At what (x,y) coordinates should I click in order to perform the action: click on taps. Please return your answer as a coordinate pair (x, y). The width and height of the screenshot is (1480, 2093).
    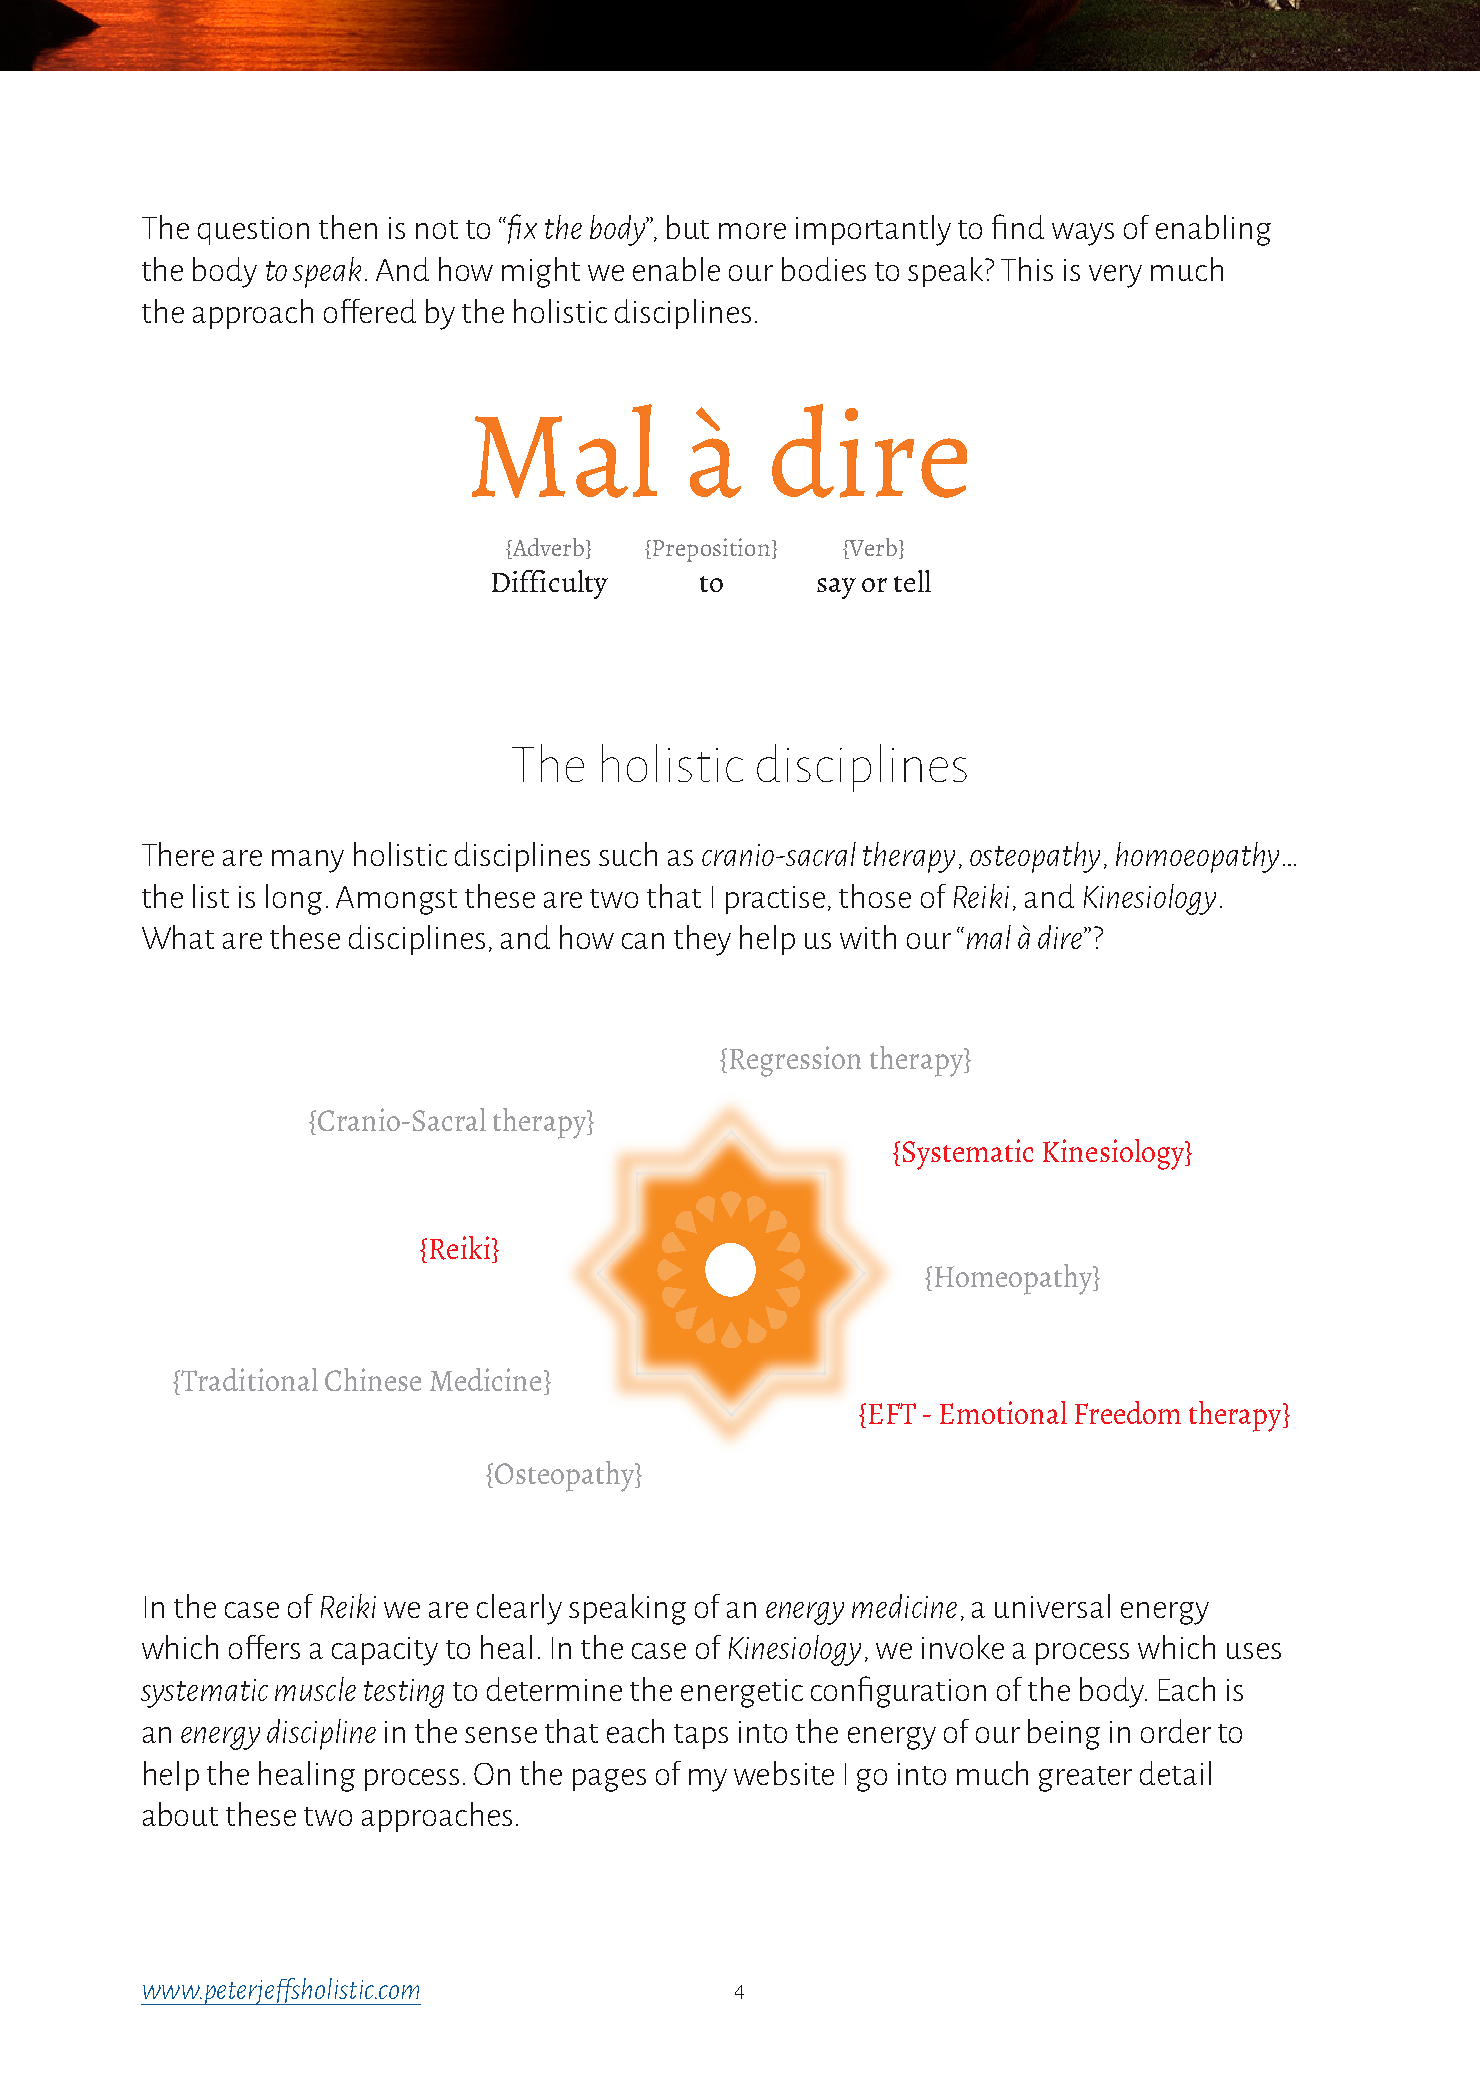
    Looking at the image, I should click on (701, 1736).
